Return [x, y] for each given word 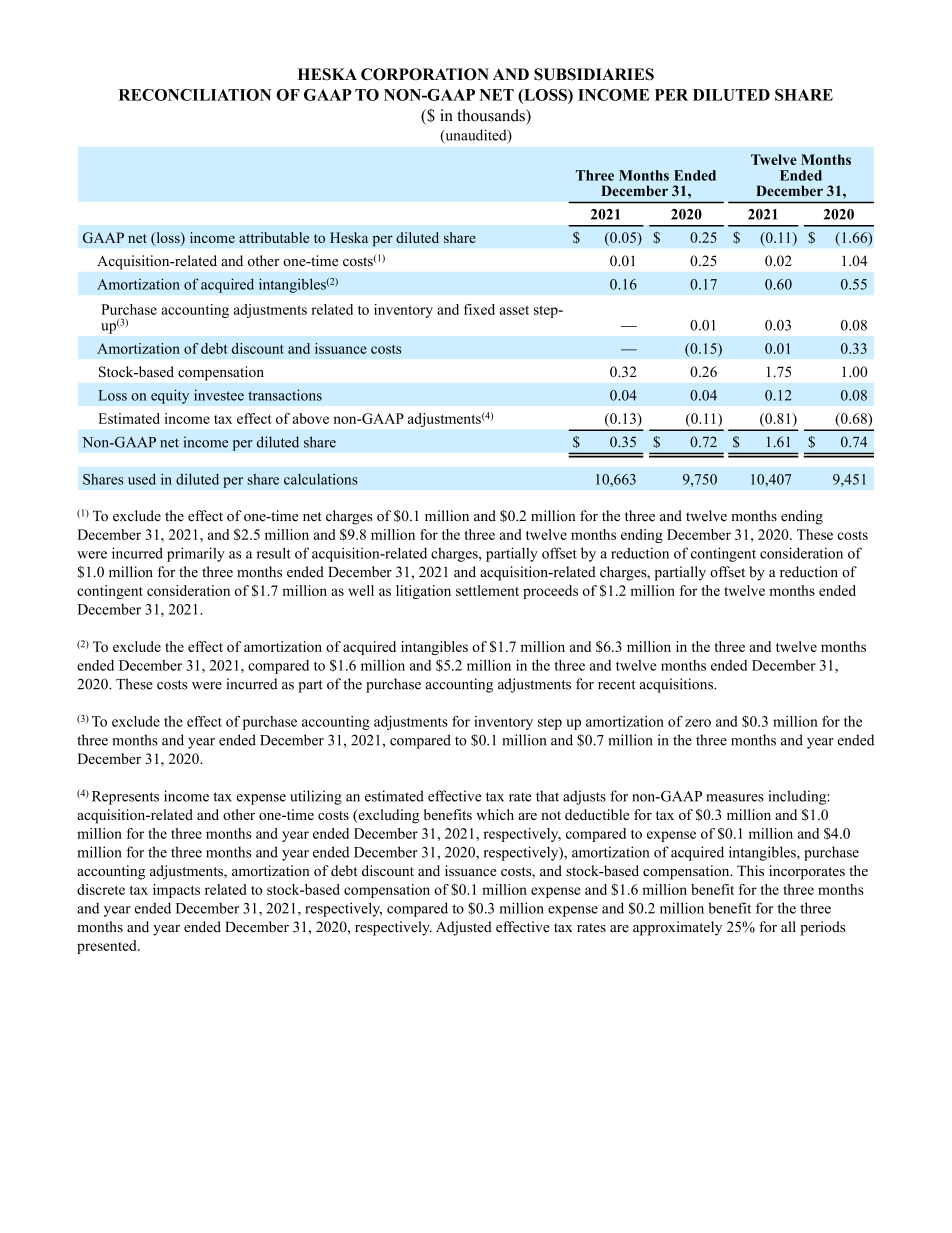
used [142, 479]
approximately [677, 928]
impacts [176, 891]
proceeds [550, 592]
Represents [125, 798]
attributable [274, 237]
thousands [492, 115]
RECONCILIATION [195, 95]
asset [514, 310]
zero [698, 723]
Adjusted [464, 928]
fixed [479, 309]
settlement [487, 590]
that [547, 796]
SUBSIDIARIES [594, 74]
